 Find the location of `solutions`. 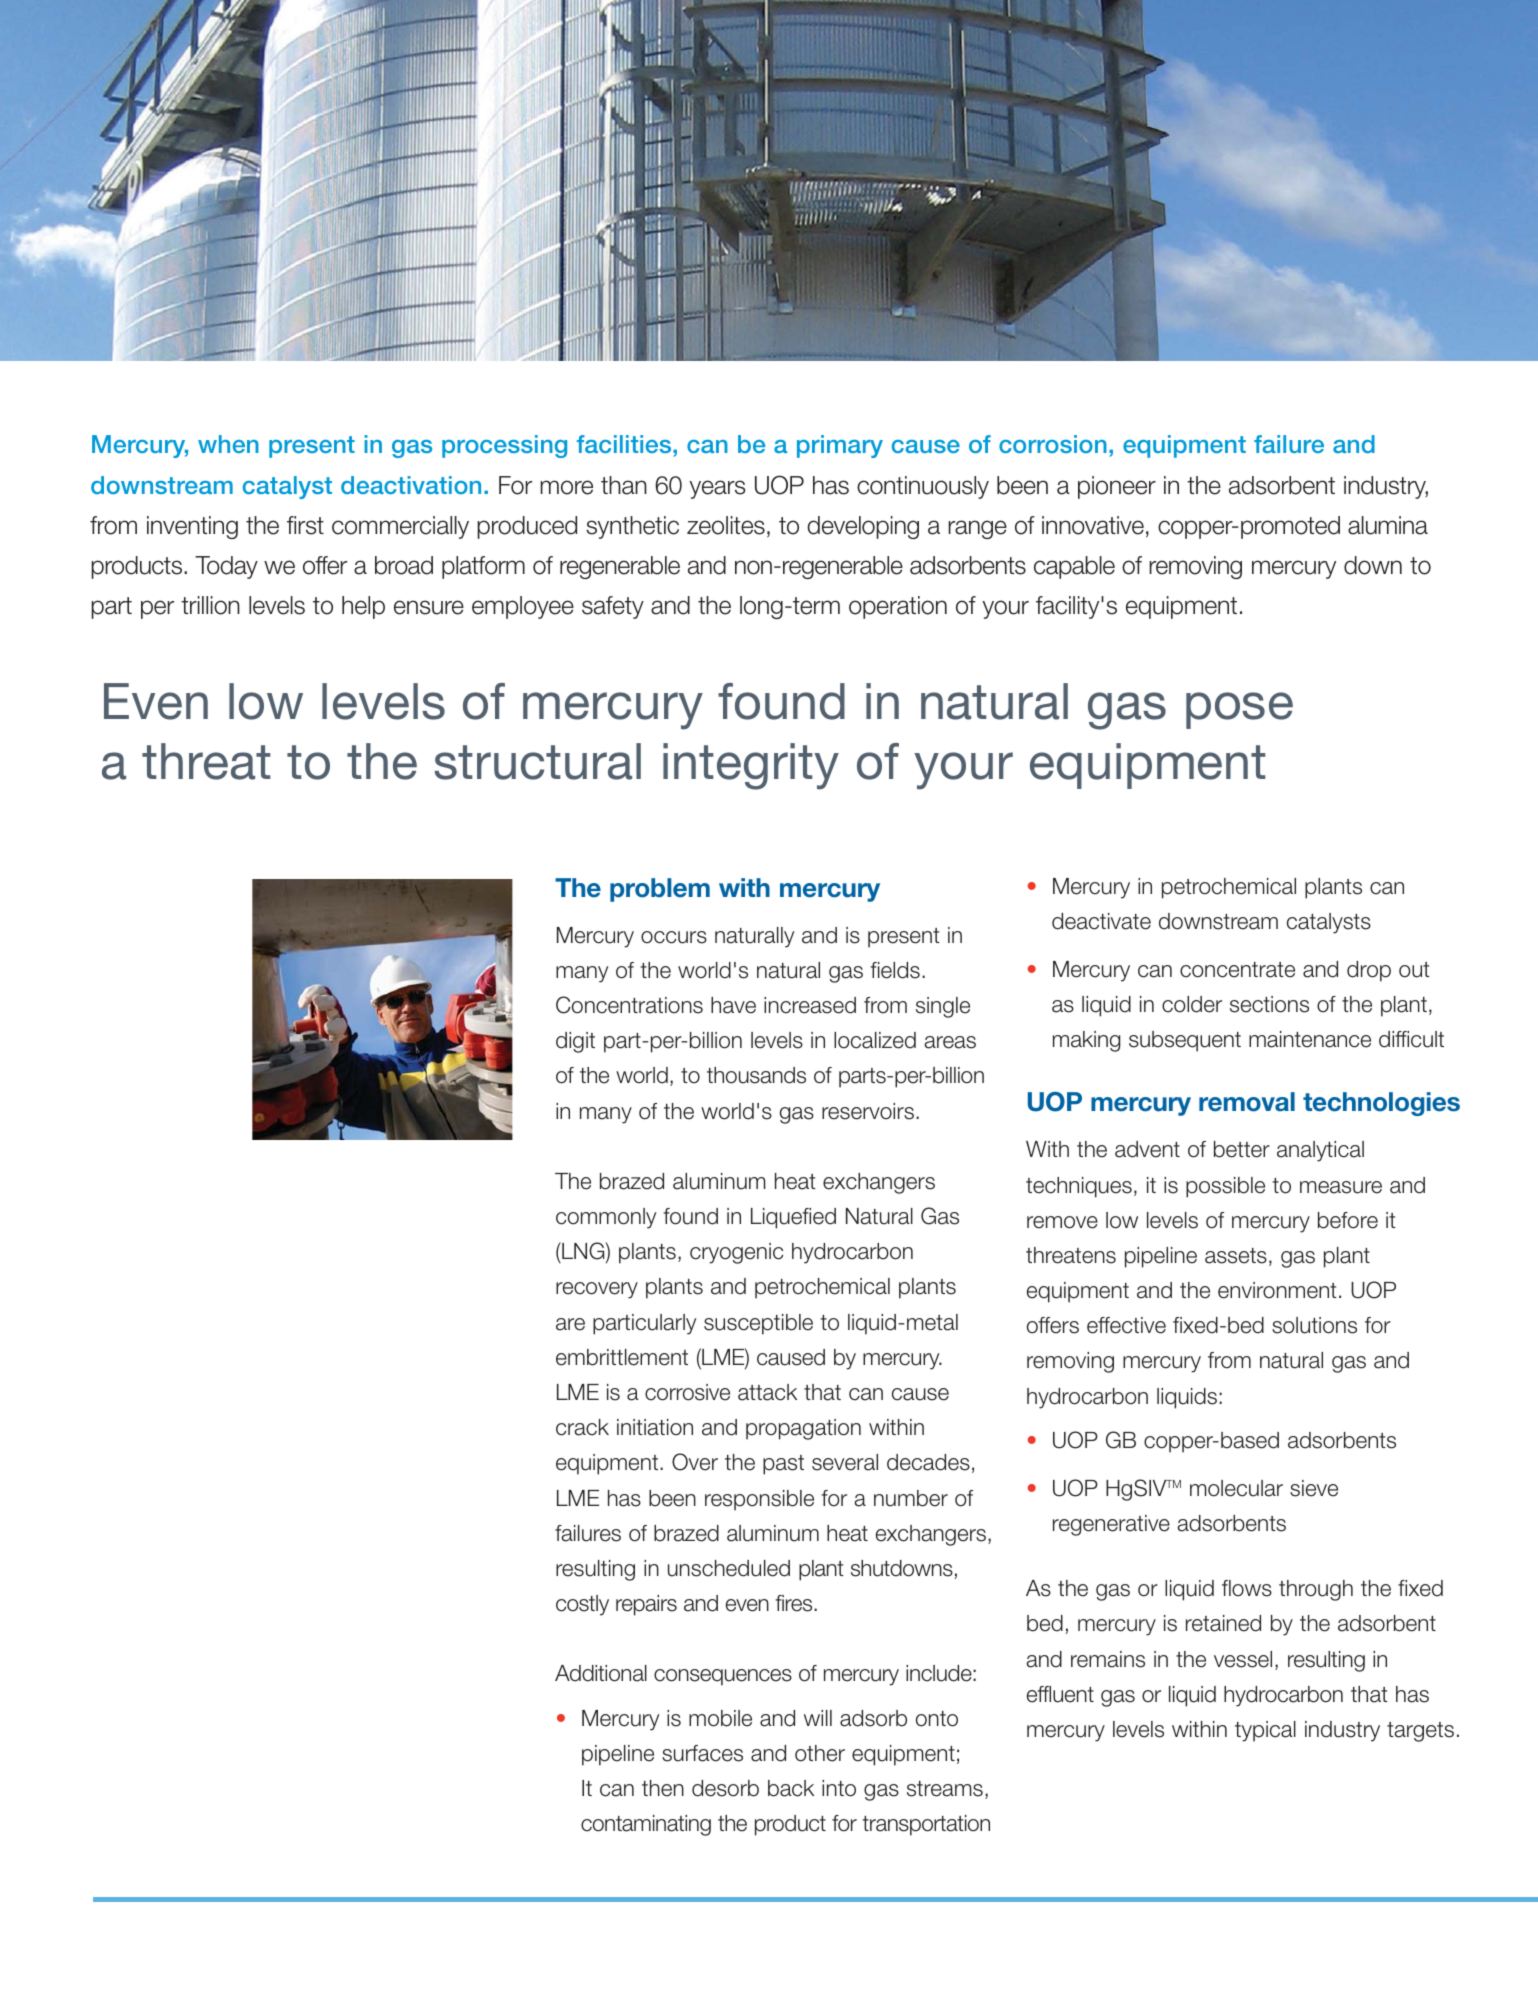

solutions is located at coordinates (1314, 1325).
